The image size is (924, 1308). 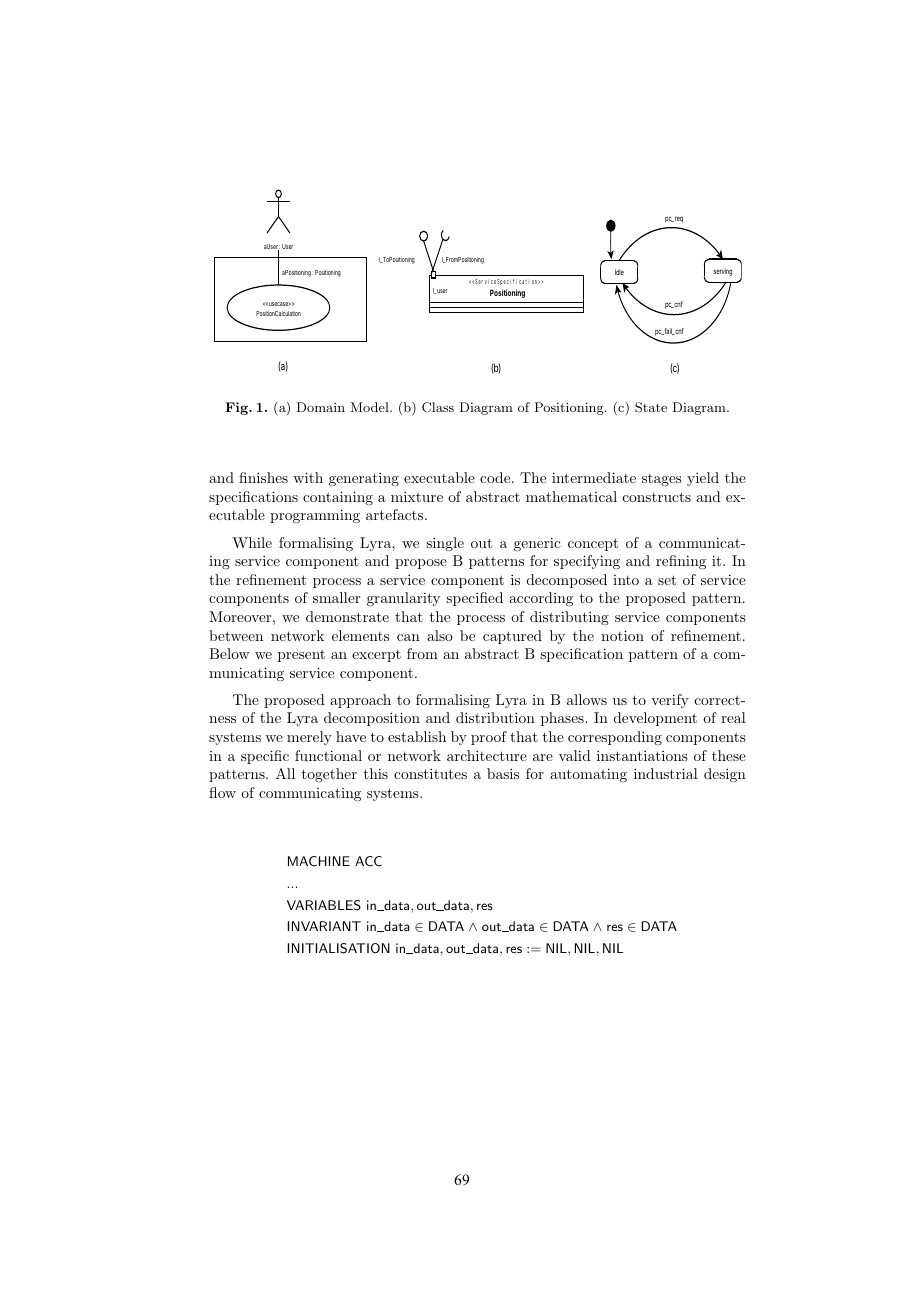 What do you see at coordinates (667, 580) in the image?
I see `set` at bounding box center [667, 580].
